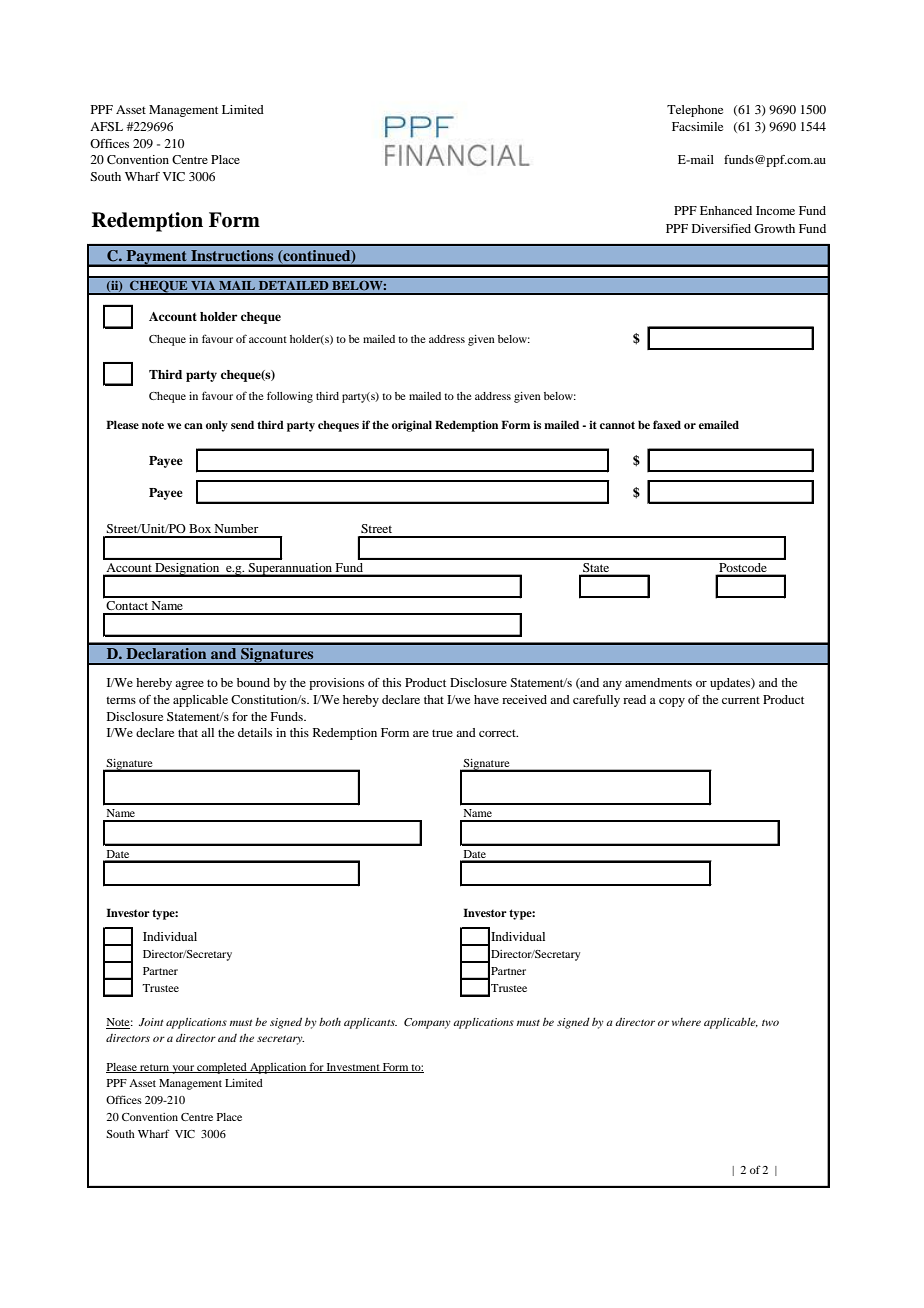 The image size is (924, 1308). Describe the element at coordinates (232, 255) in the image. I see `Instructions` at that location.
